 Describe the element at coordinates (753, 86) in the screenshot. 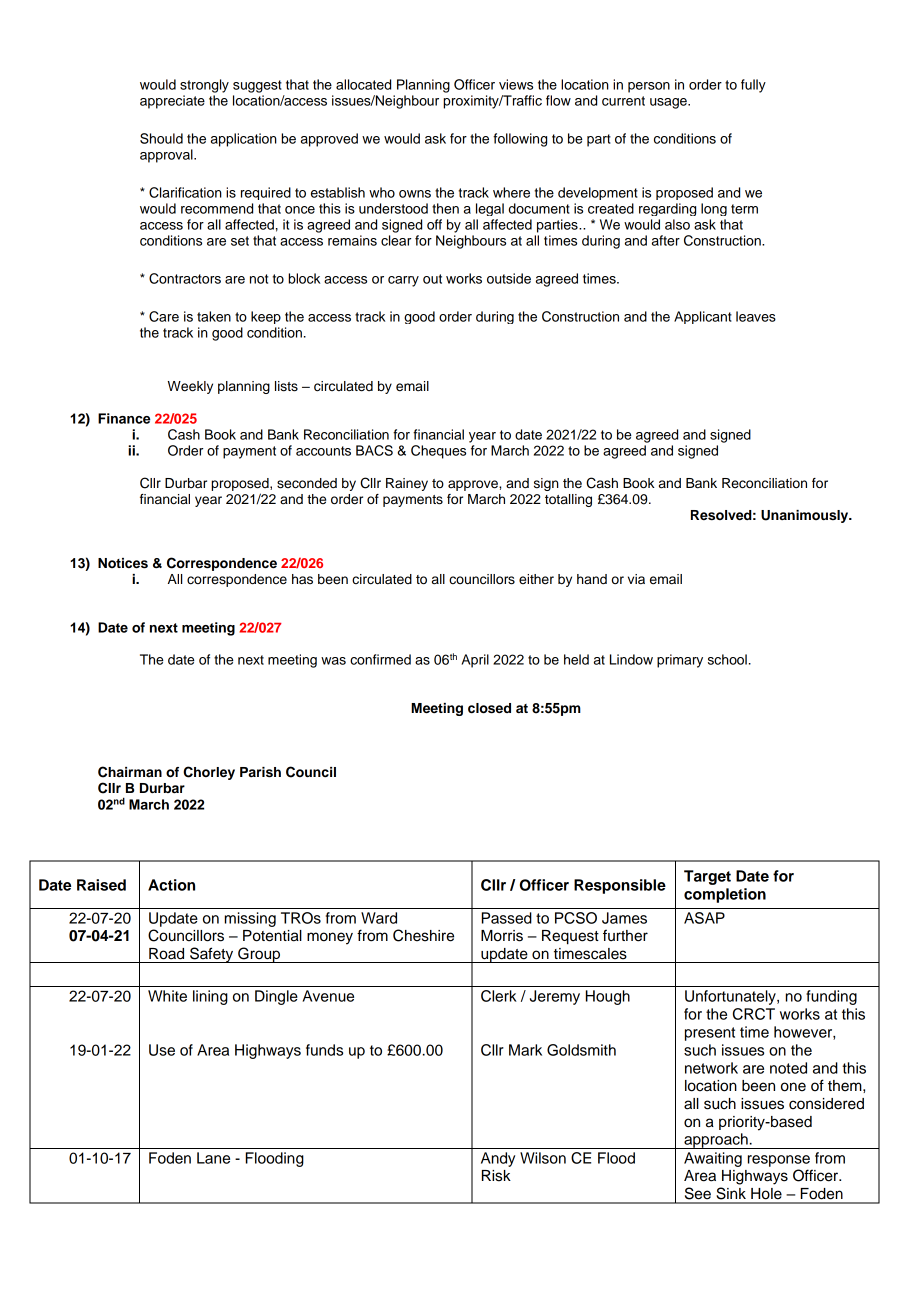

I see `fully` at that location.
